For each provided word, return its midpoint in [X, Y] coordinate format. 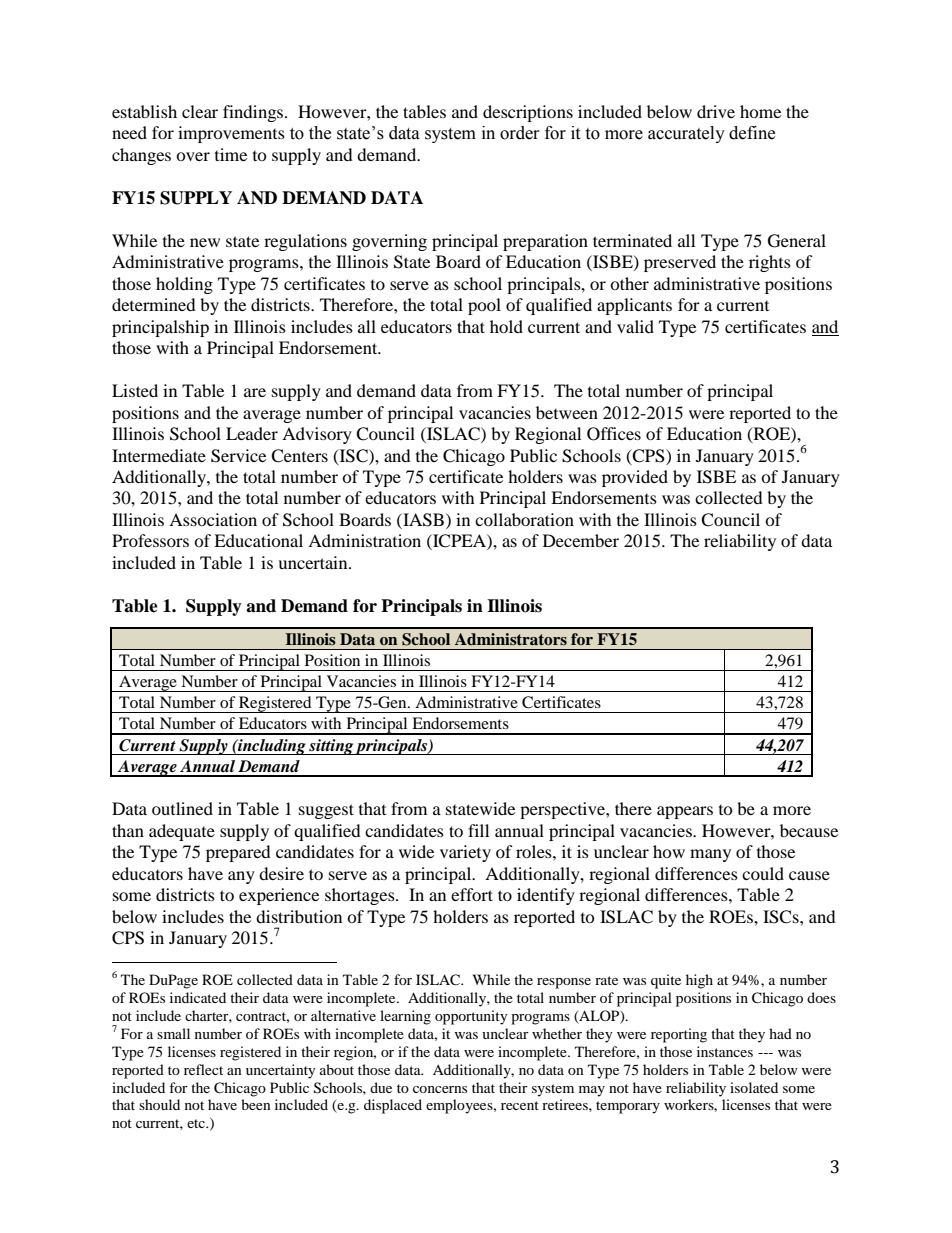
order [520, 133]
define [752, 133]
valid [635, 326]
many [710, 855]
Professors [150, 540]
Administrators [511, 639]
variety [465, 853]
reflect [203, 1069]
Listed [135, 390]
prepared [238, 853]
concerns [440, 1089]
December [581, 540]
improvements [231, 134]
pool [484, 306]
